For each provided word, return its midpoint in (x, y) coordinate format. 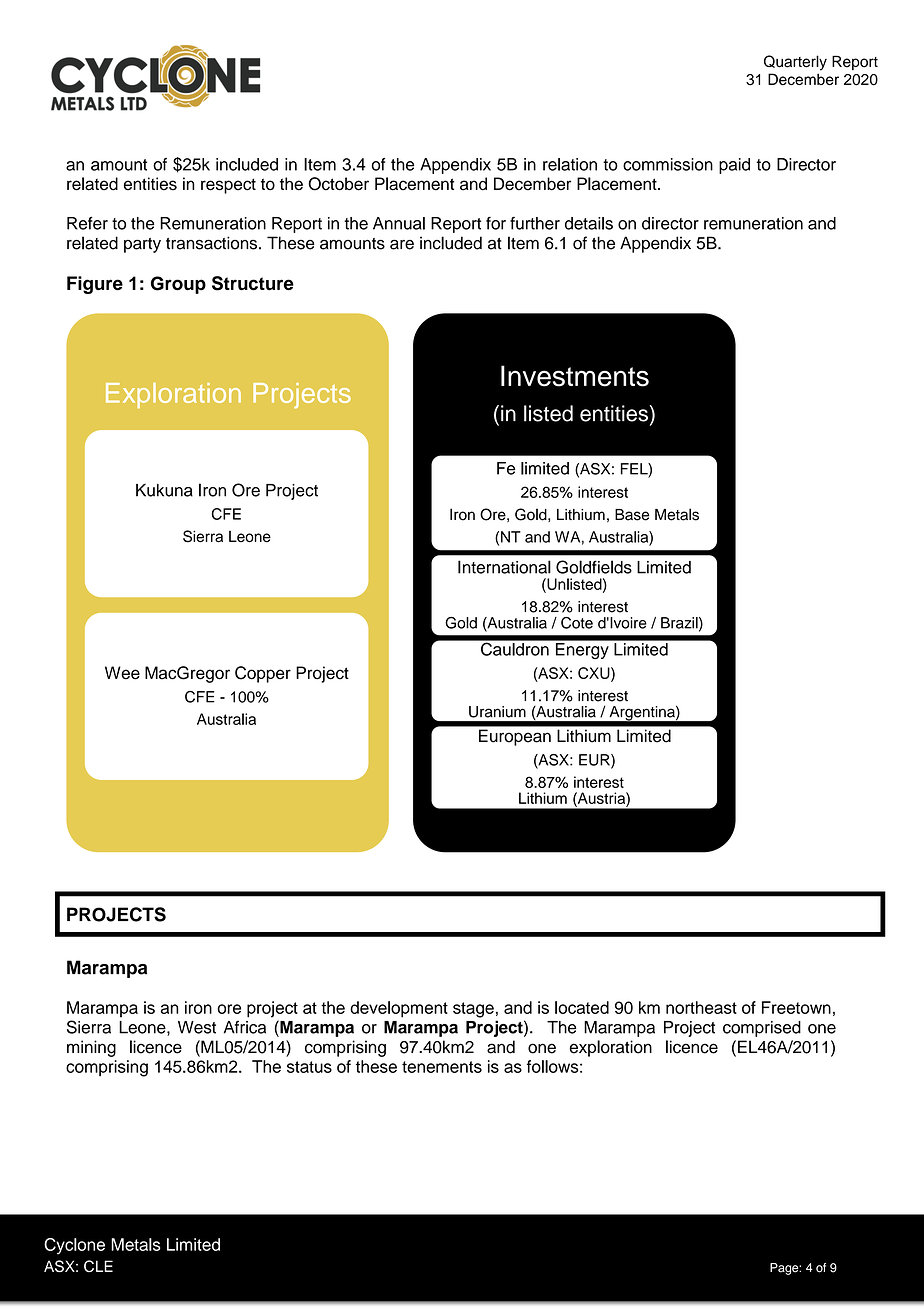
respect (228, 186)
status (309, 1067)
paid (734, 166)
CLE (98, 1266)
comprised (762, 1029)
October (338, 184)
